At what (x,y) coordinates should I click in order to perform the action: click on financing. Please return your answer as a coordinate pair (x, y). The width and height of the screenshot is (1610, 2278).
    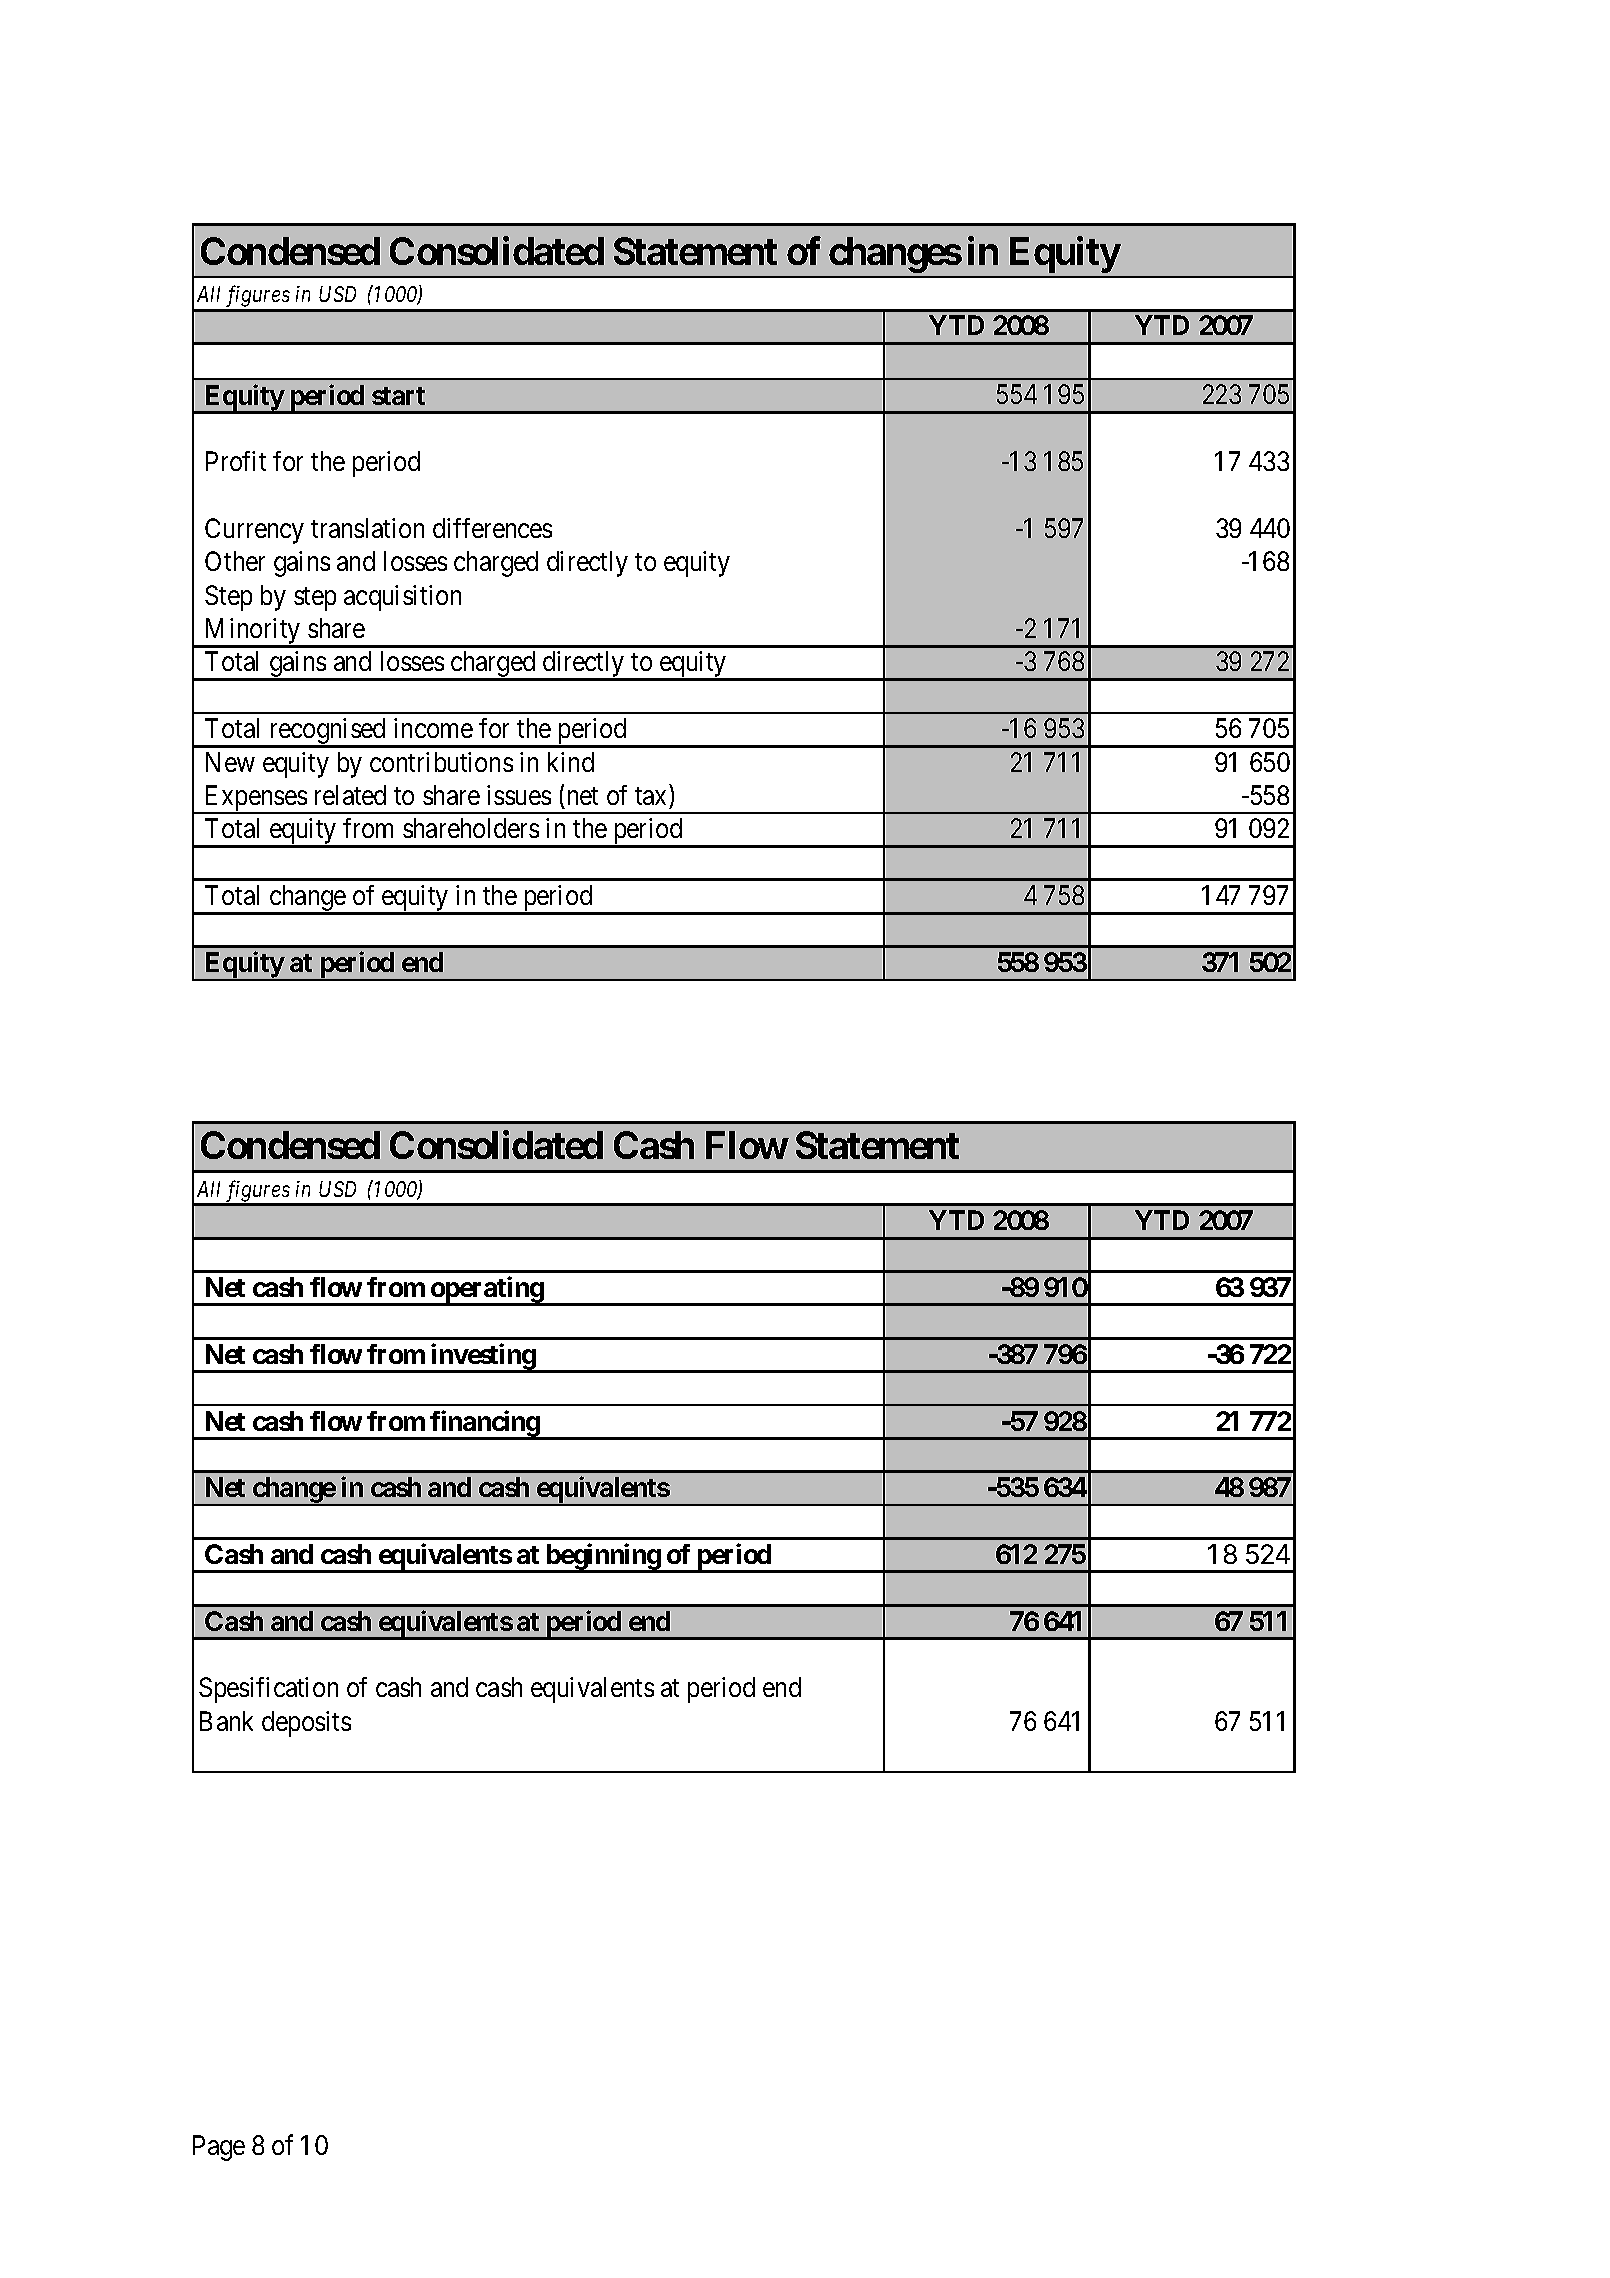
    Looking at the image, I should click on (485, 1424).
